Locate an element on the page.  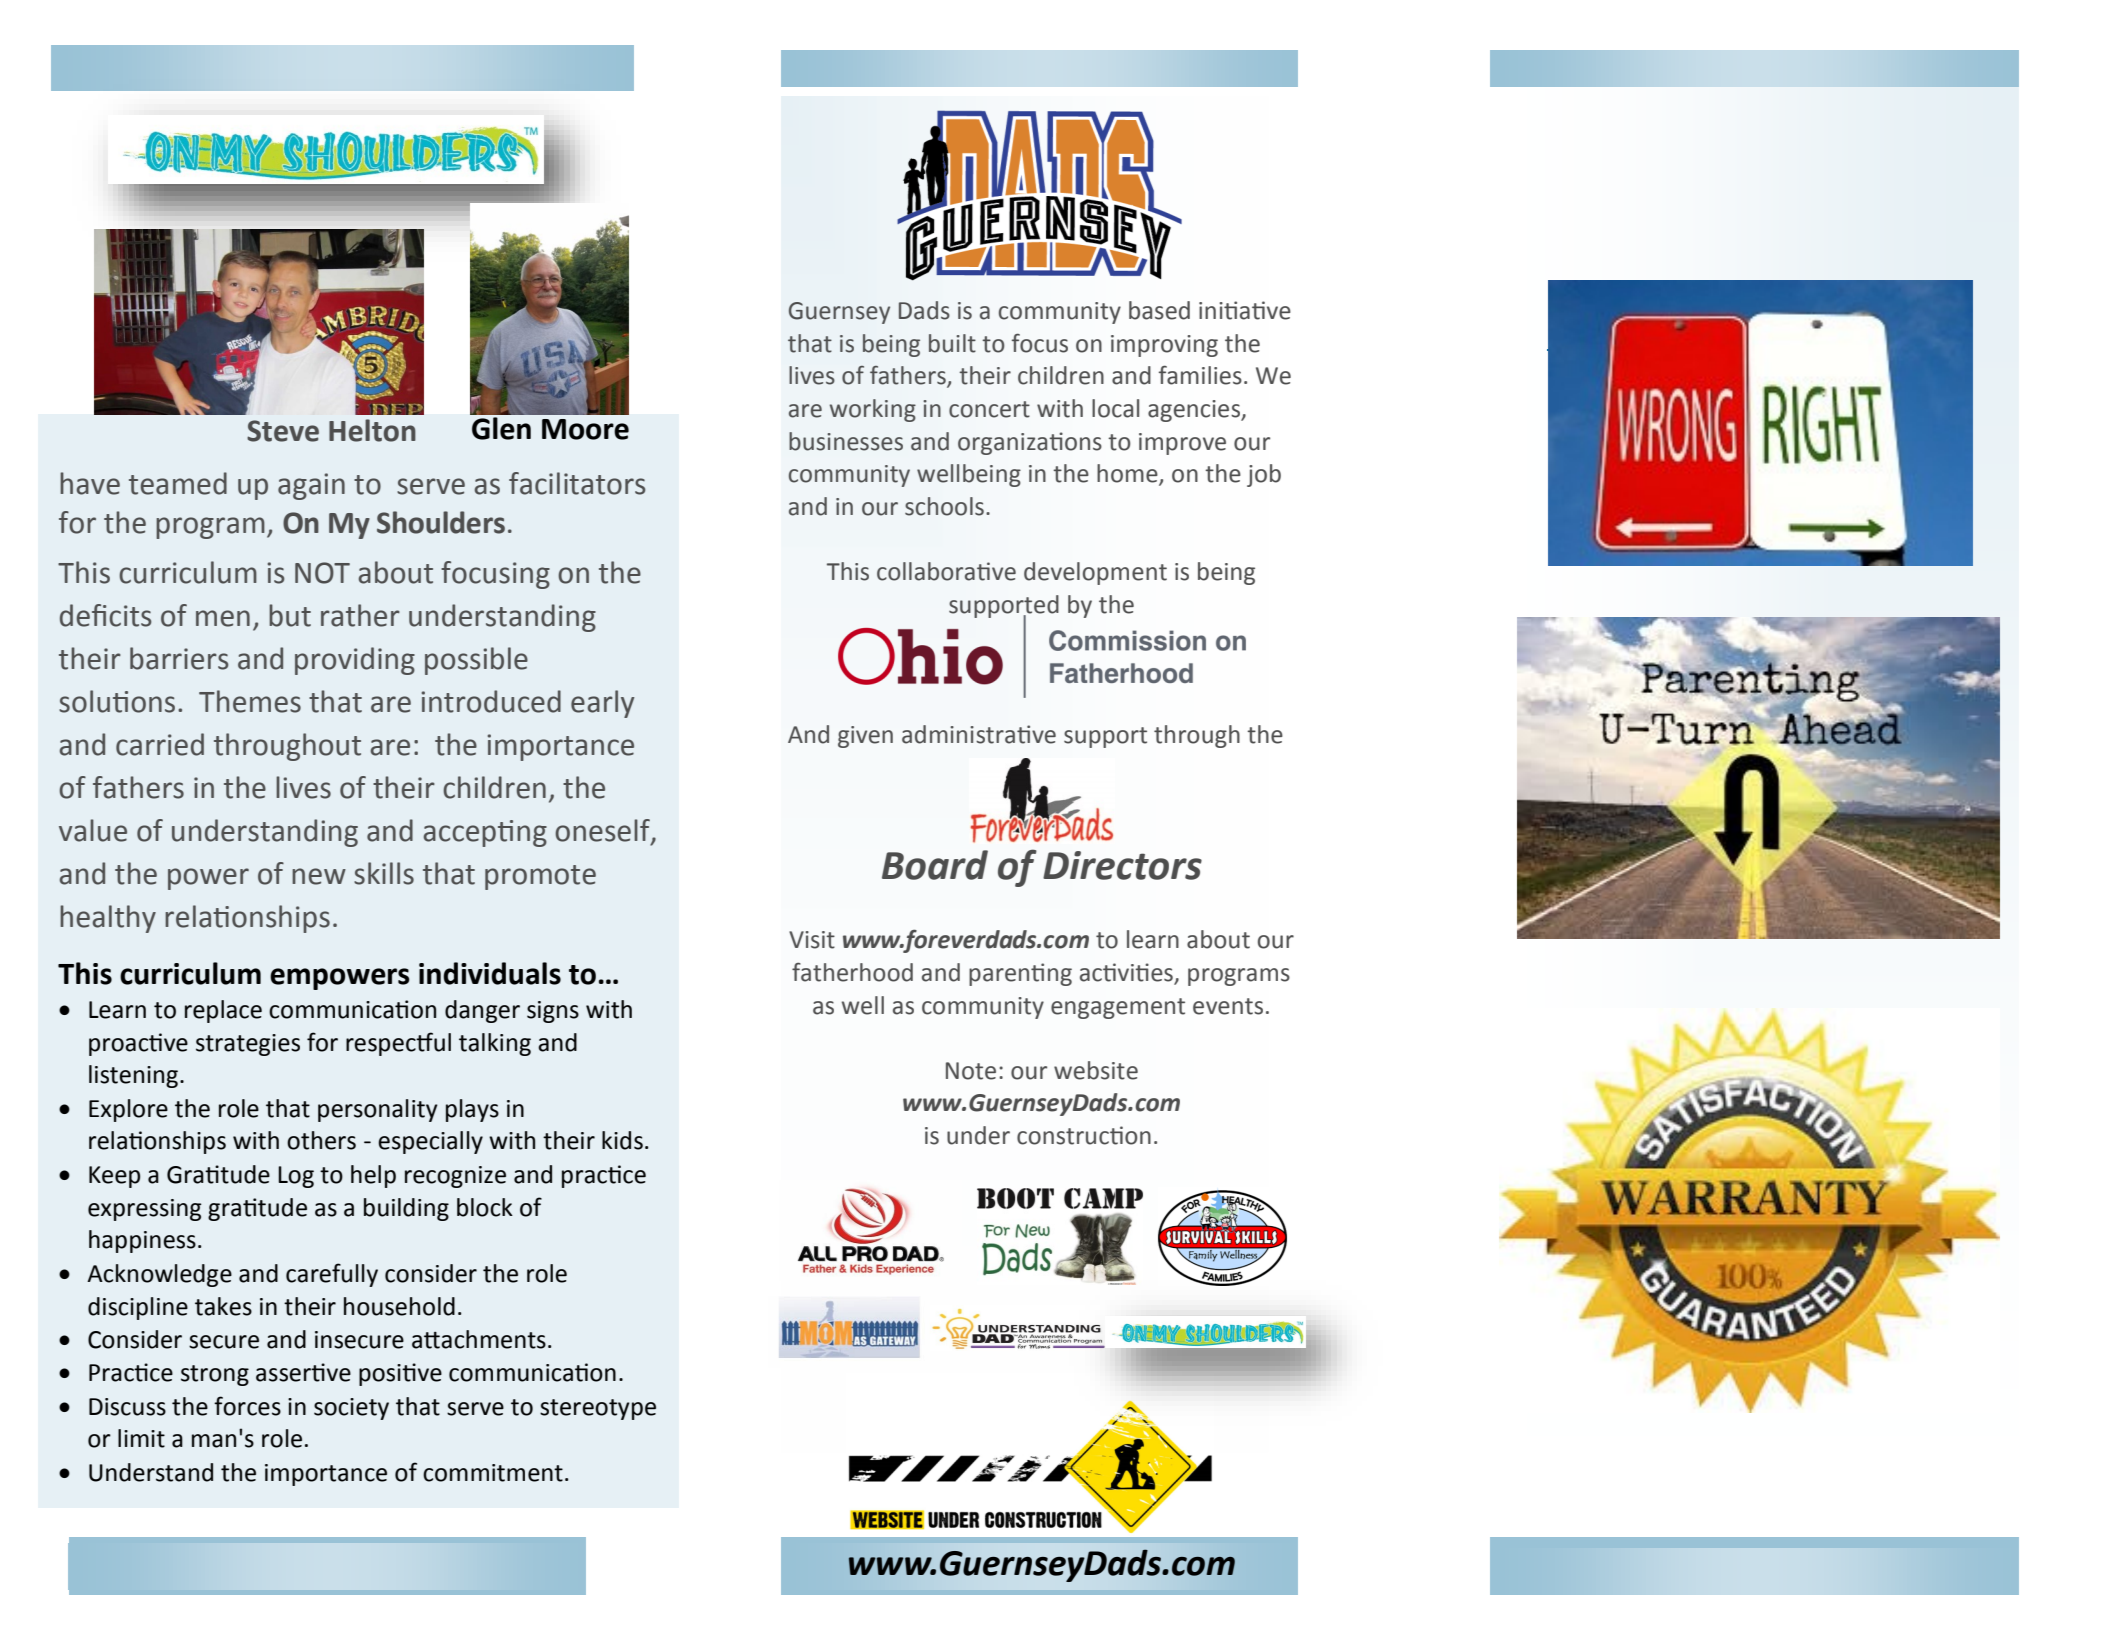
construction is located at coordinates (1084, 1135).
